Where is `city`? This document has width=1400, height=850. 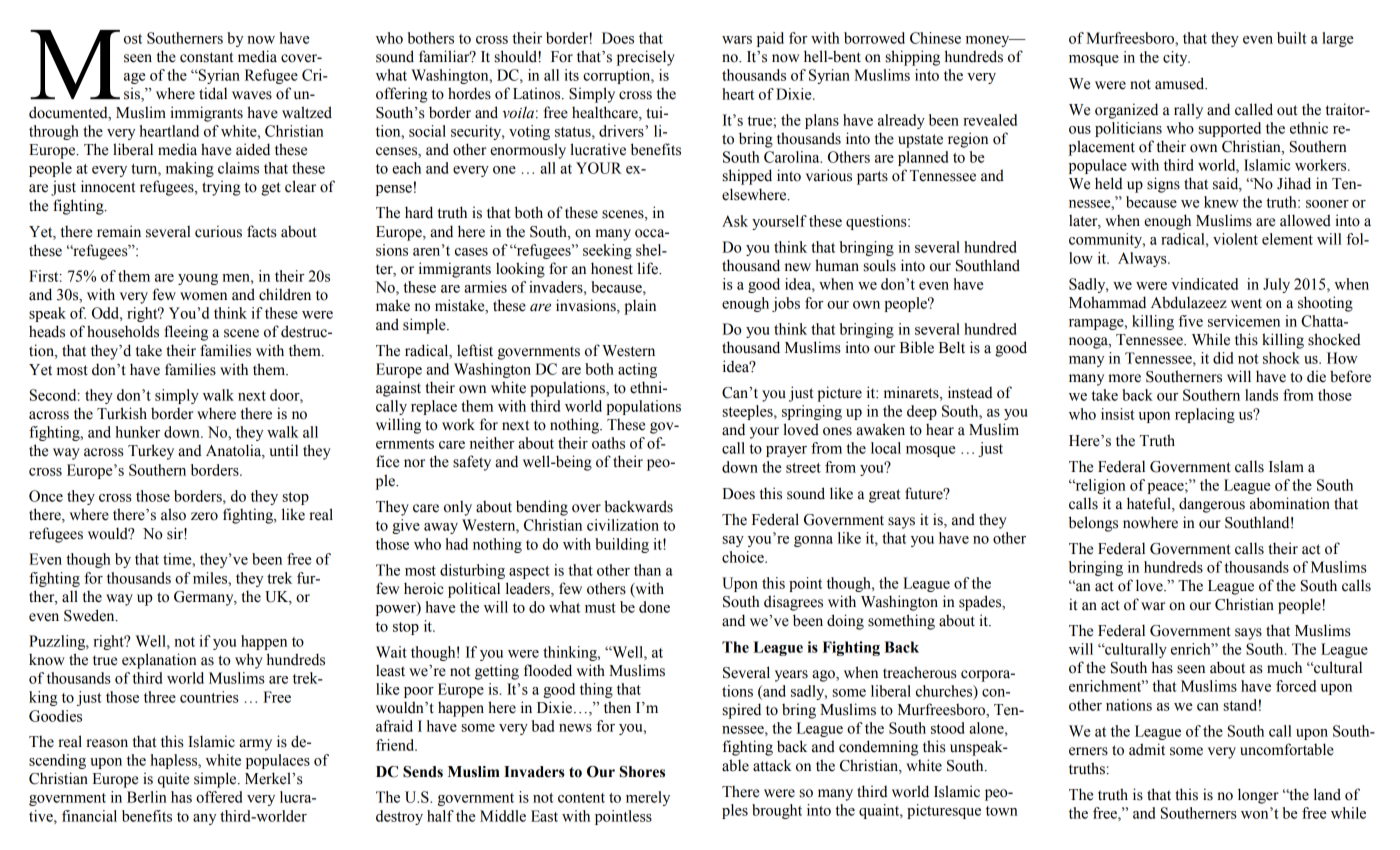
city is located at coordinates (1176, 58).
